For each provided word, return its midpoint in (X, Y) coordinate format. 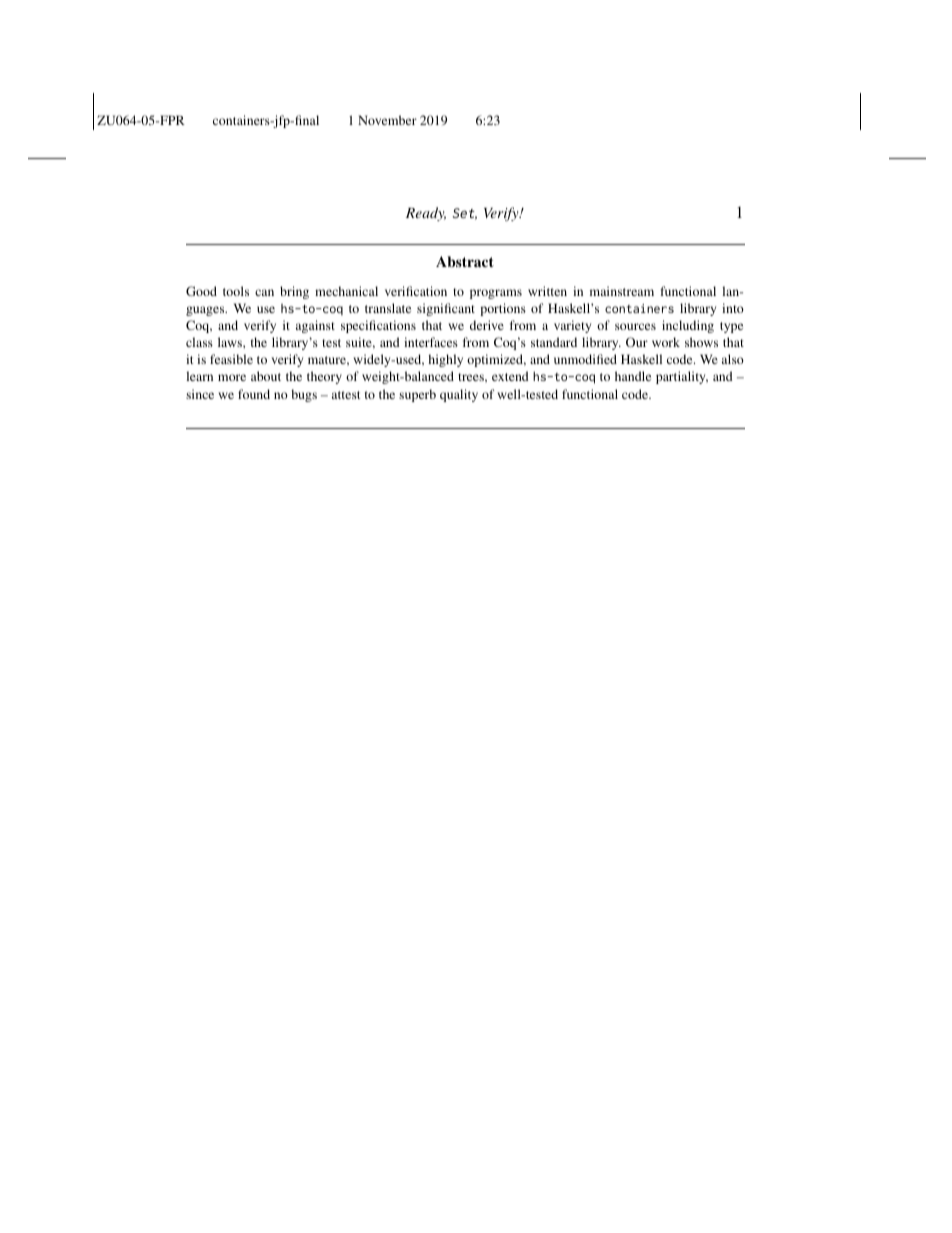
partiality (682, 377)
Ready (426, 214)
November (387, 120)
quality (459, 395)
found (254, 394)
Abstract (465, 261)
